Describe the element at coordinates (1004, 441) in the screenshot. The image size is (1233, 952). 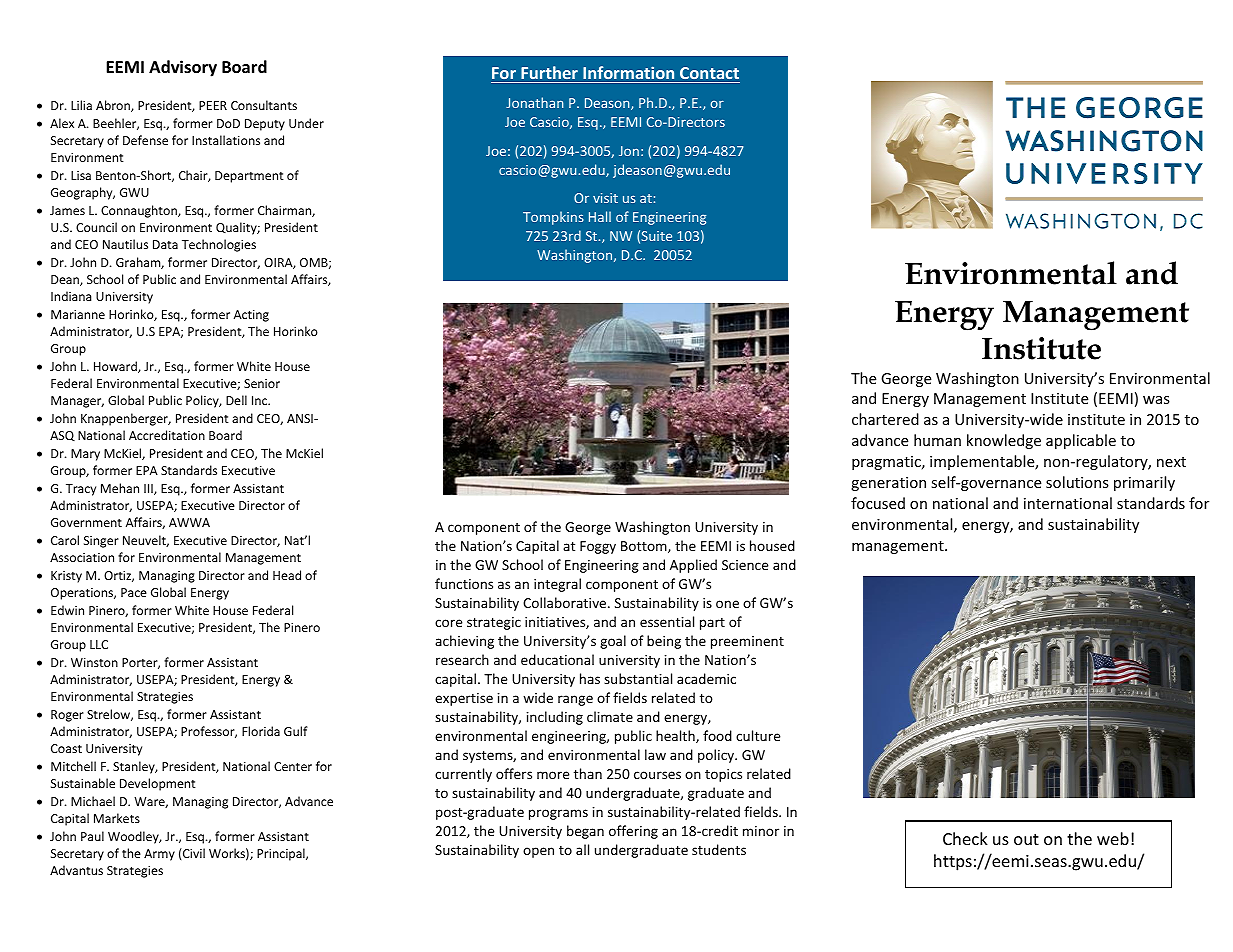
I see `knowledge` at that location.
